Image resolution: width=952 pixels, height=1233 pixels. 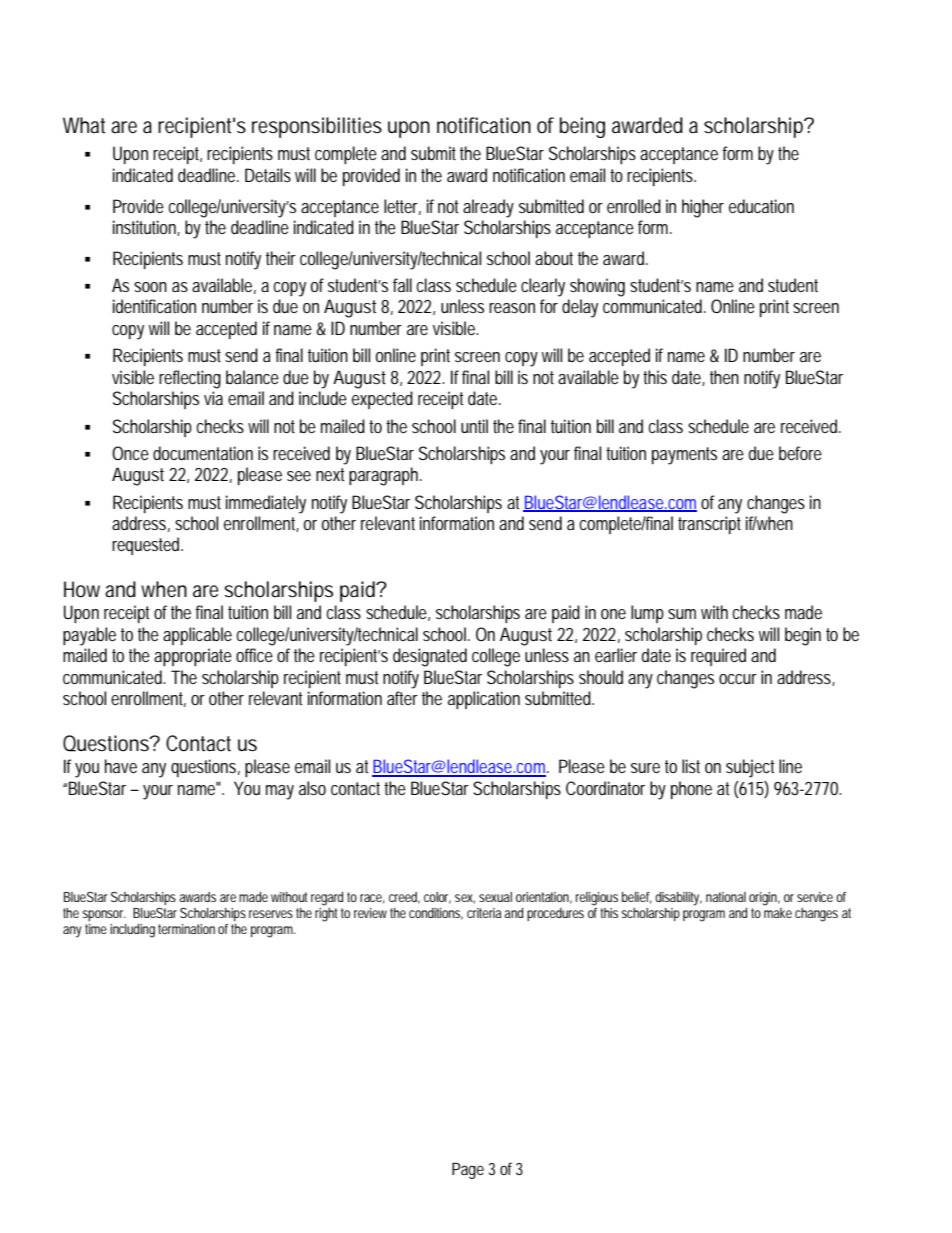 What do you see at coordinates (488, 208) in the screenshot?
I see `already` at bounding box center [488, 208].
